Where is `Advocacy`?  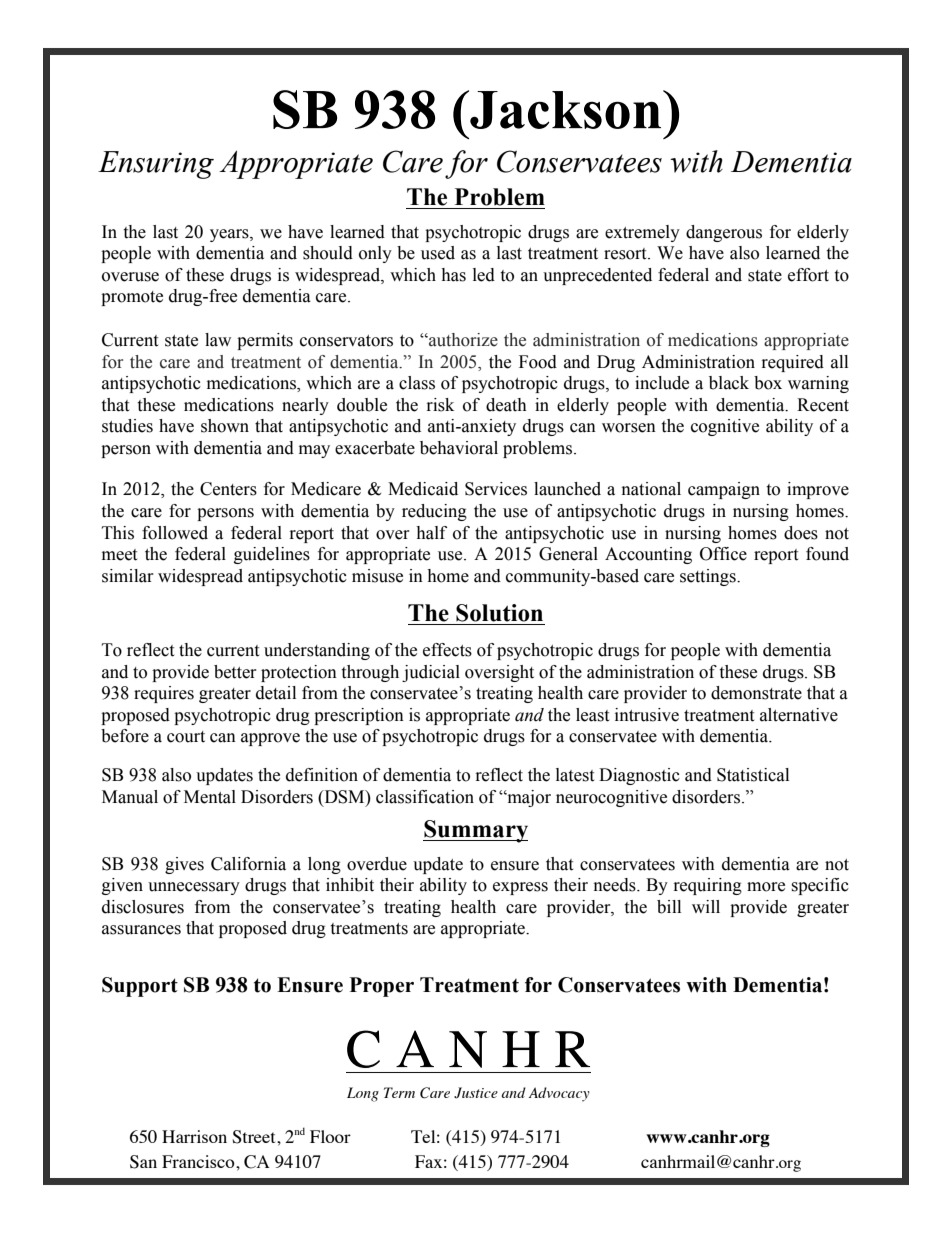 Advocacy is located at coordinates (559, 1094).
